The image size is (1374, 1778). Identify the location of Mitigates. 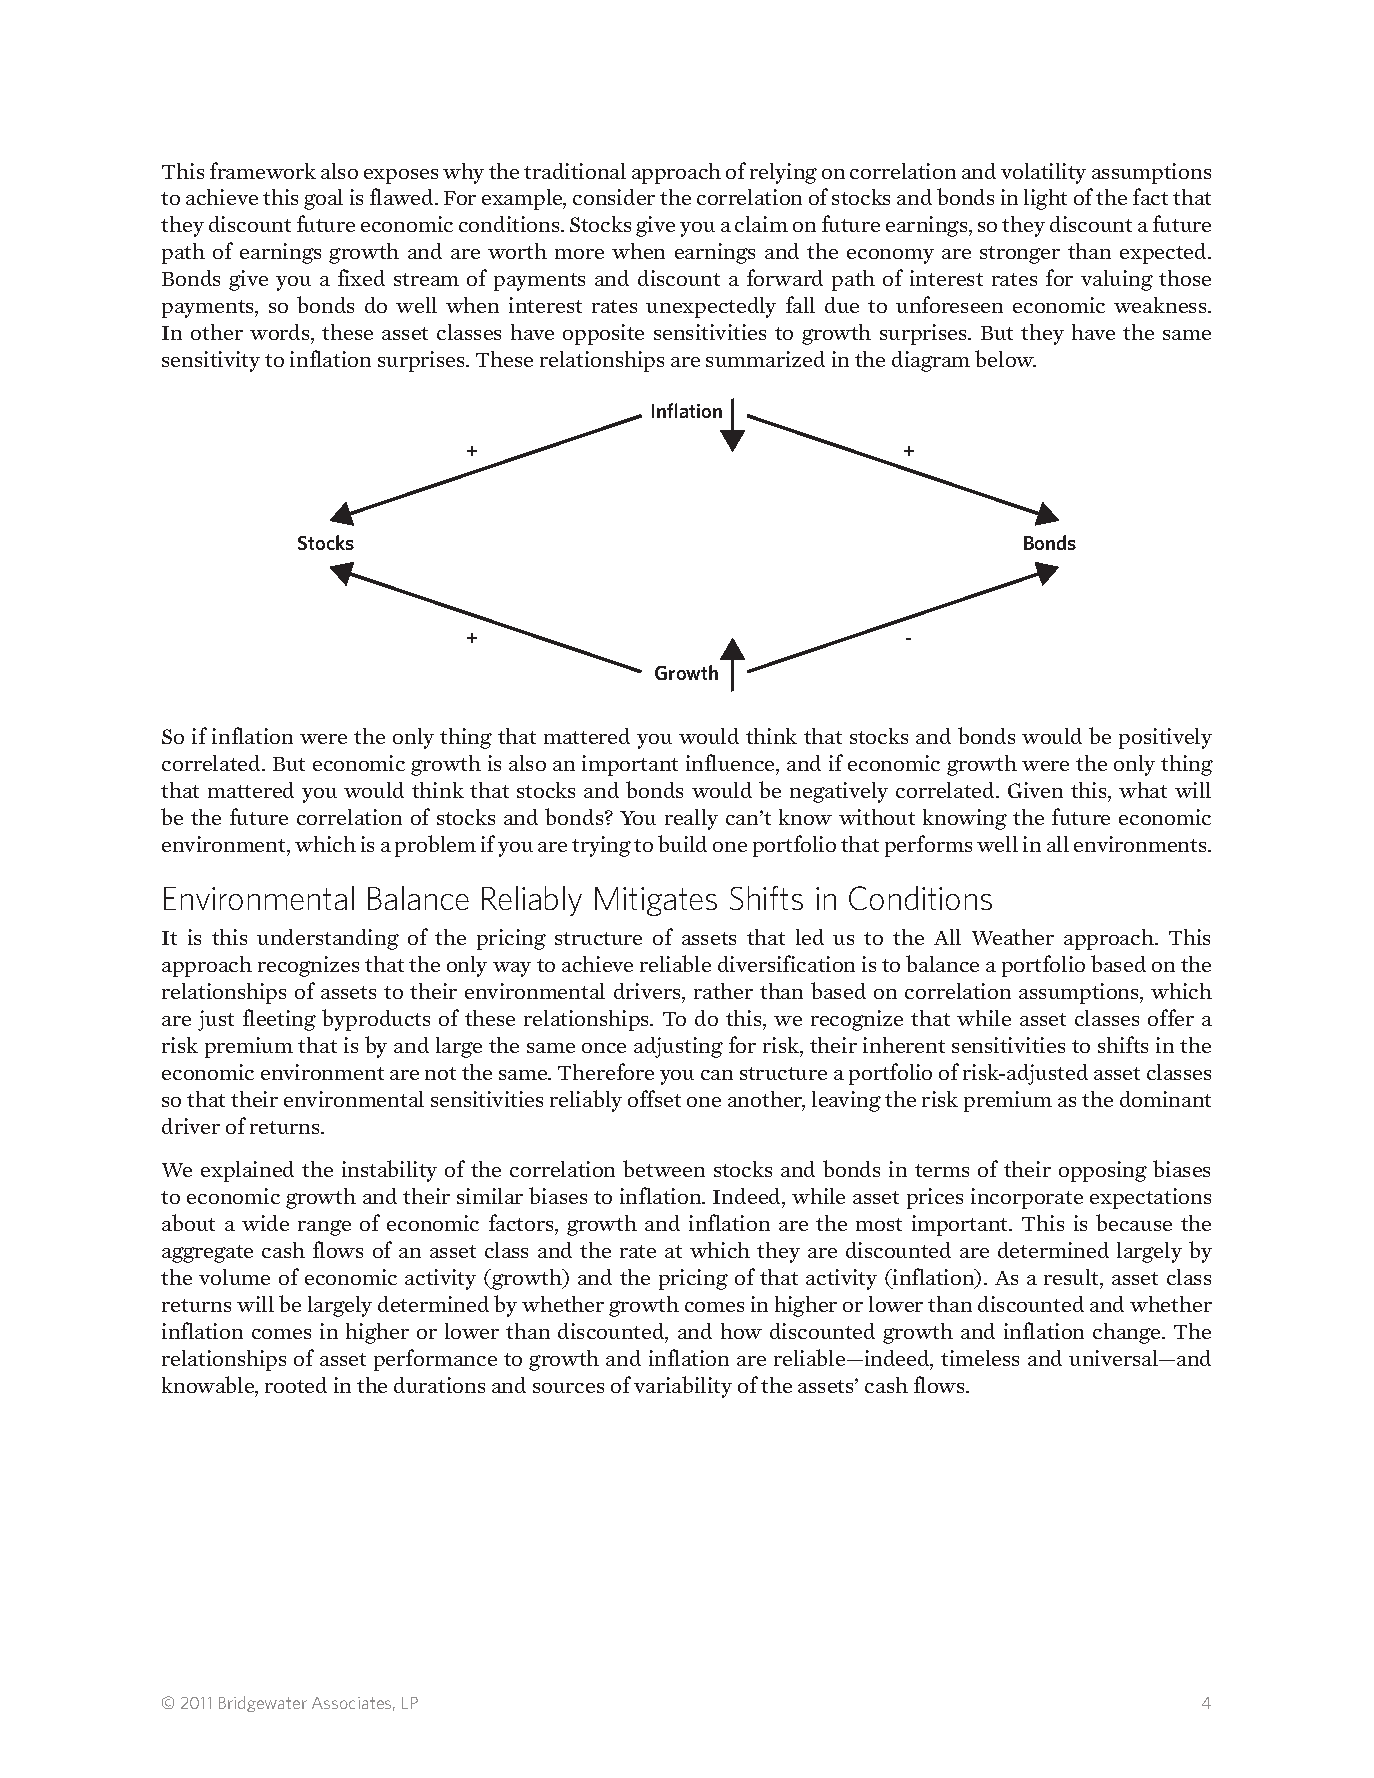
(656, 901).
